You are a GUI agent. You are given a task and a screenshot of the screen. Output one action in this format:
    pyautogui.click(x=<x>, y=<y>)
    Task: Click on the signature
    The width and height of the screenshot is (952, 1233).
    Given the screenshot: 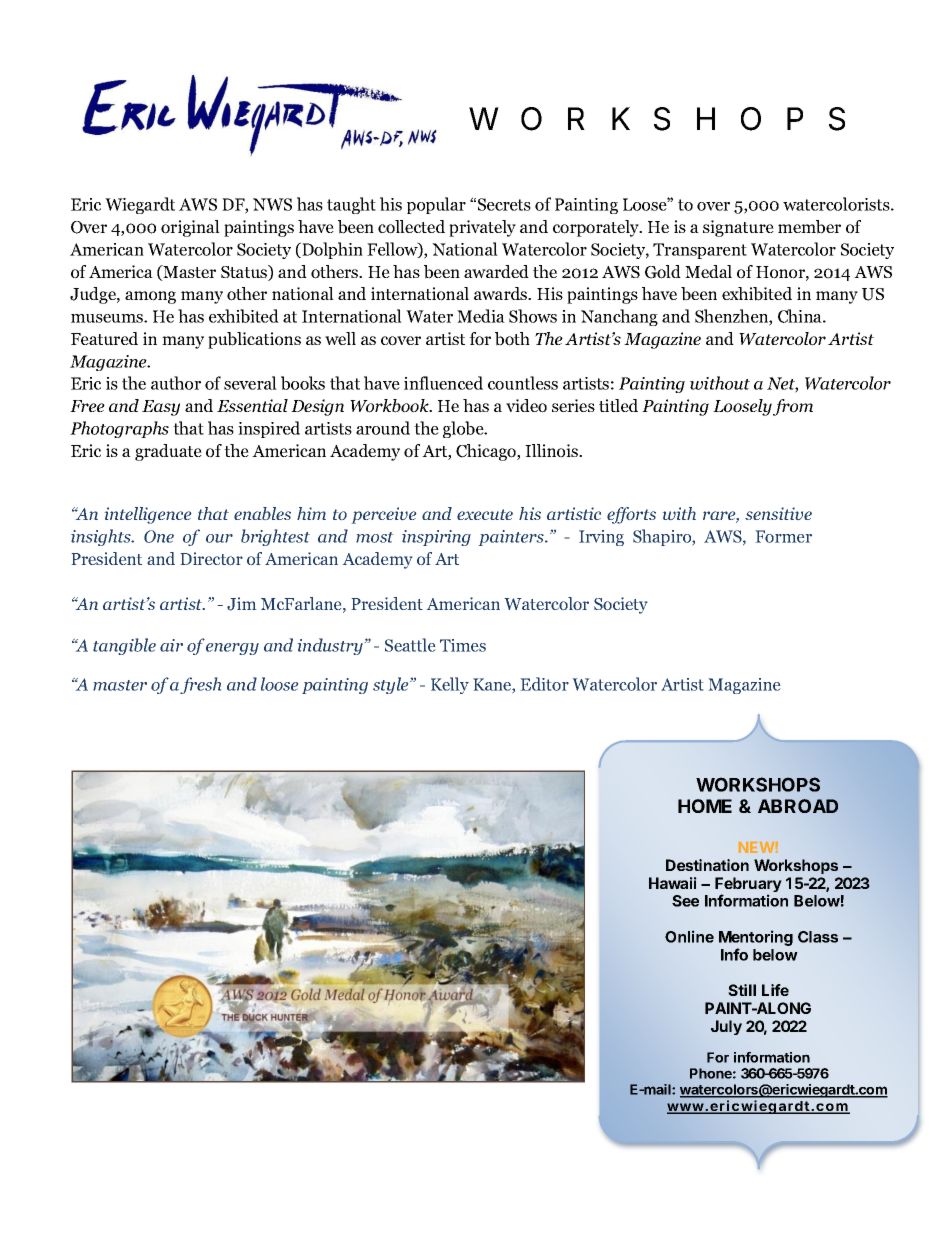 What is the action you would take?
    pyautogui.click(x=738, y=228)
